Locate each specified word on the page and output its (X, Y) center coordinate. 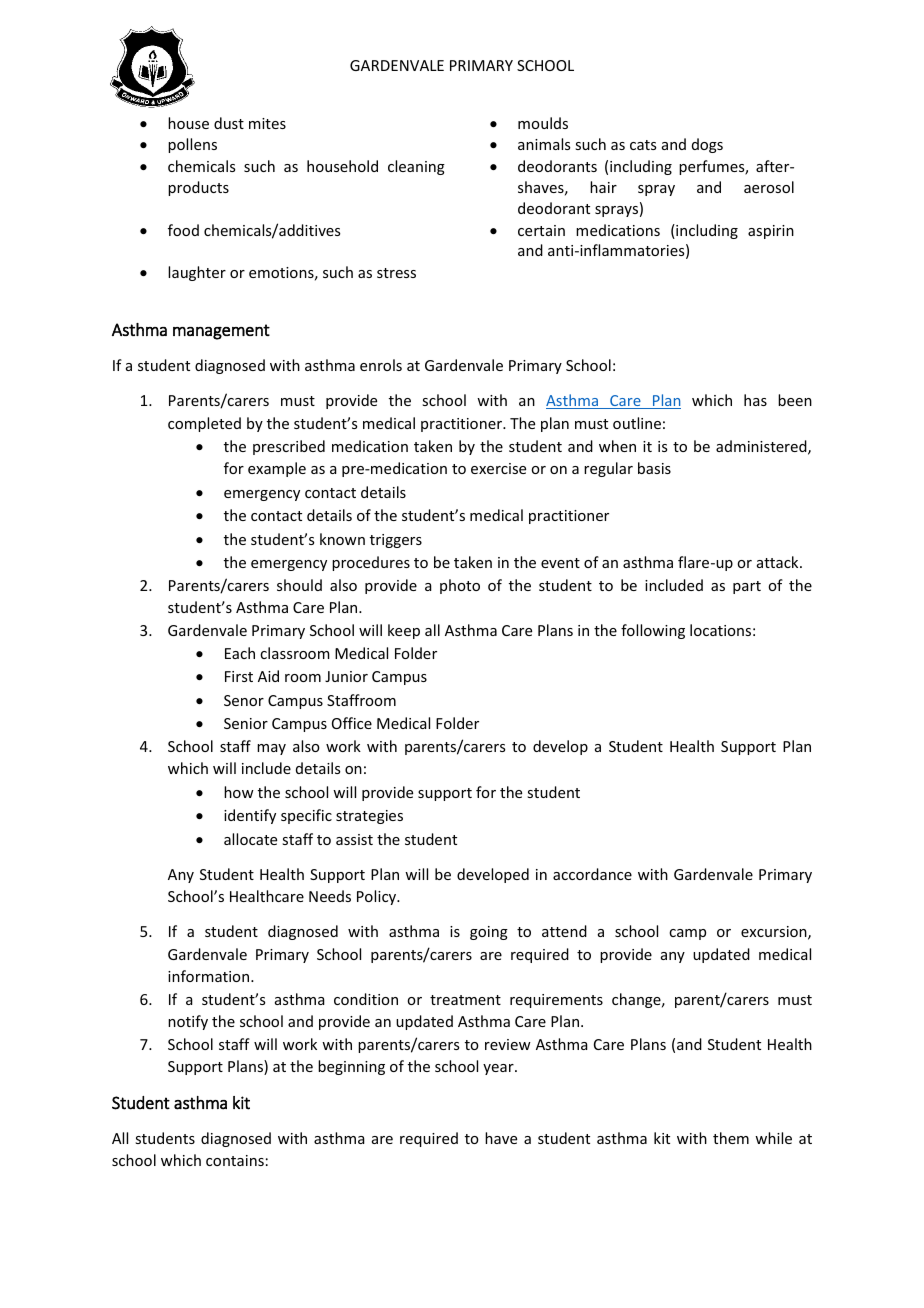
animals (544, 144)
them (731, 1138)
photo (460, 586)
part (747, 587)
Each (240, 653)
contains (235, 1160)
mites (267, 123)
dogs (707, 145)
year (499, 1069)
